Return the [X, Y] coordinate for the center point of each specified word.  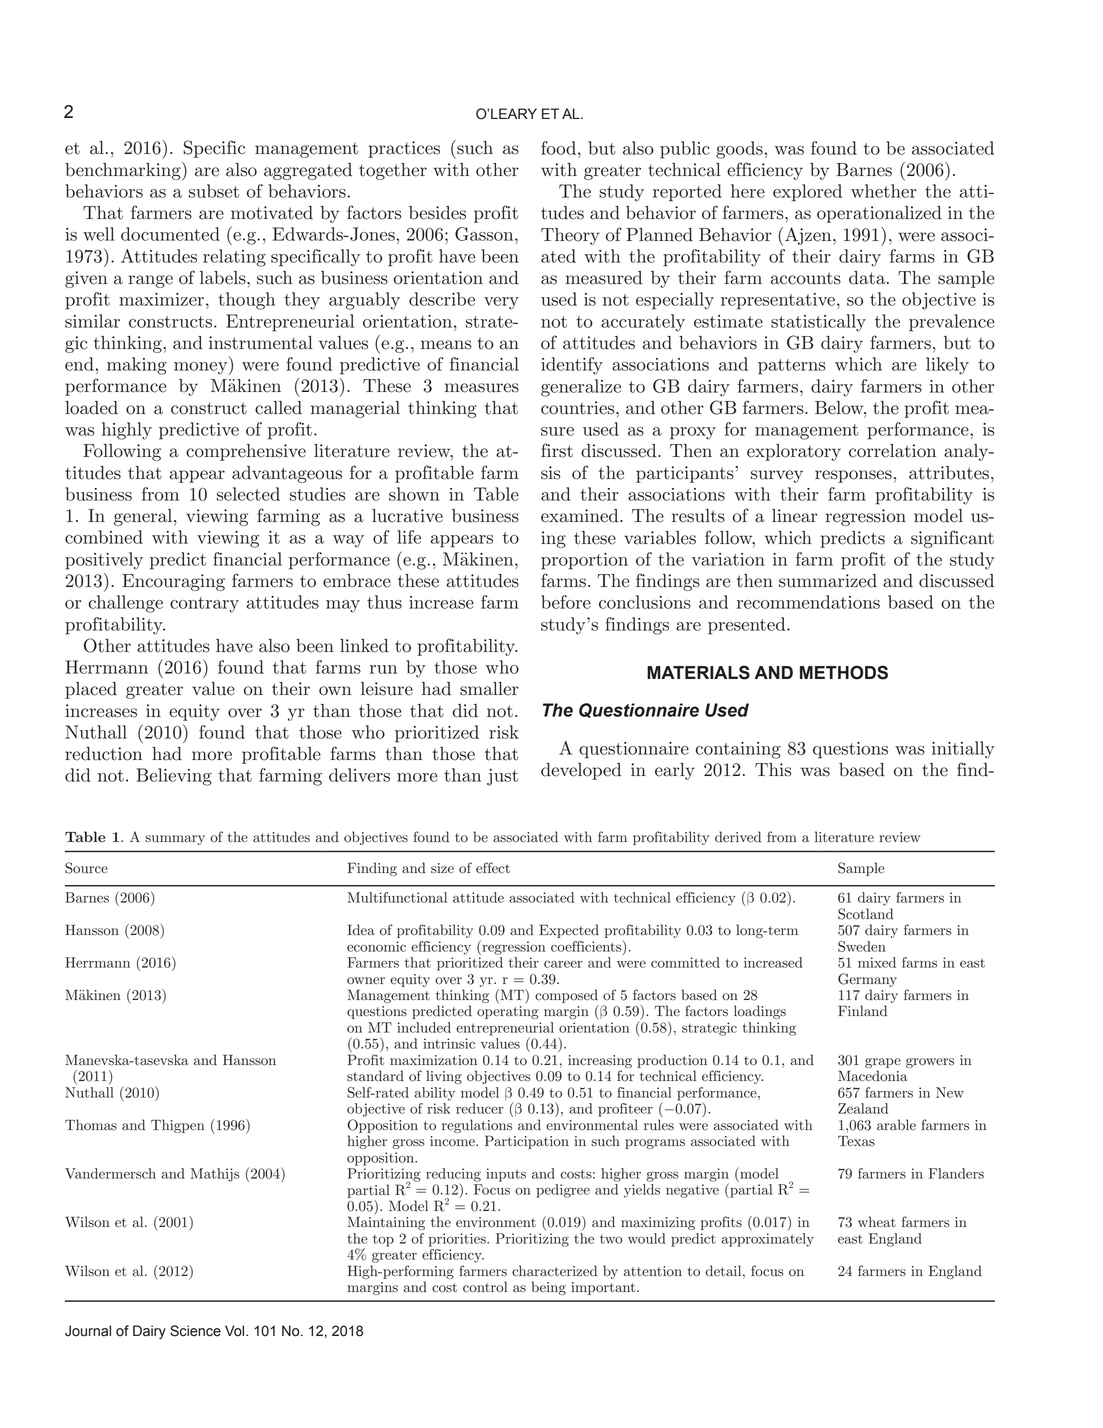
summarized [828, 581]
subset [214, 191]
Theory [570, 236]
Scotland [865, 914]
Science [195, 1331]
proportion [584, 561]
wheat [877, 1221]
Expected [569, 931]
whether [884, 191]
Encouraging [173, 582]
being [549, 1288]
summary [175, 840]
